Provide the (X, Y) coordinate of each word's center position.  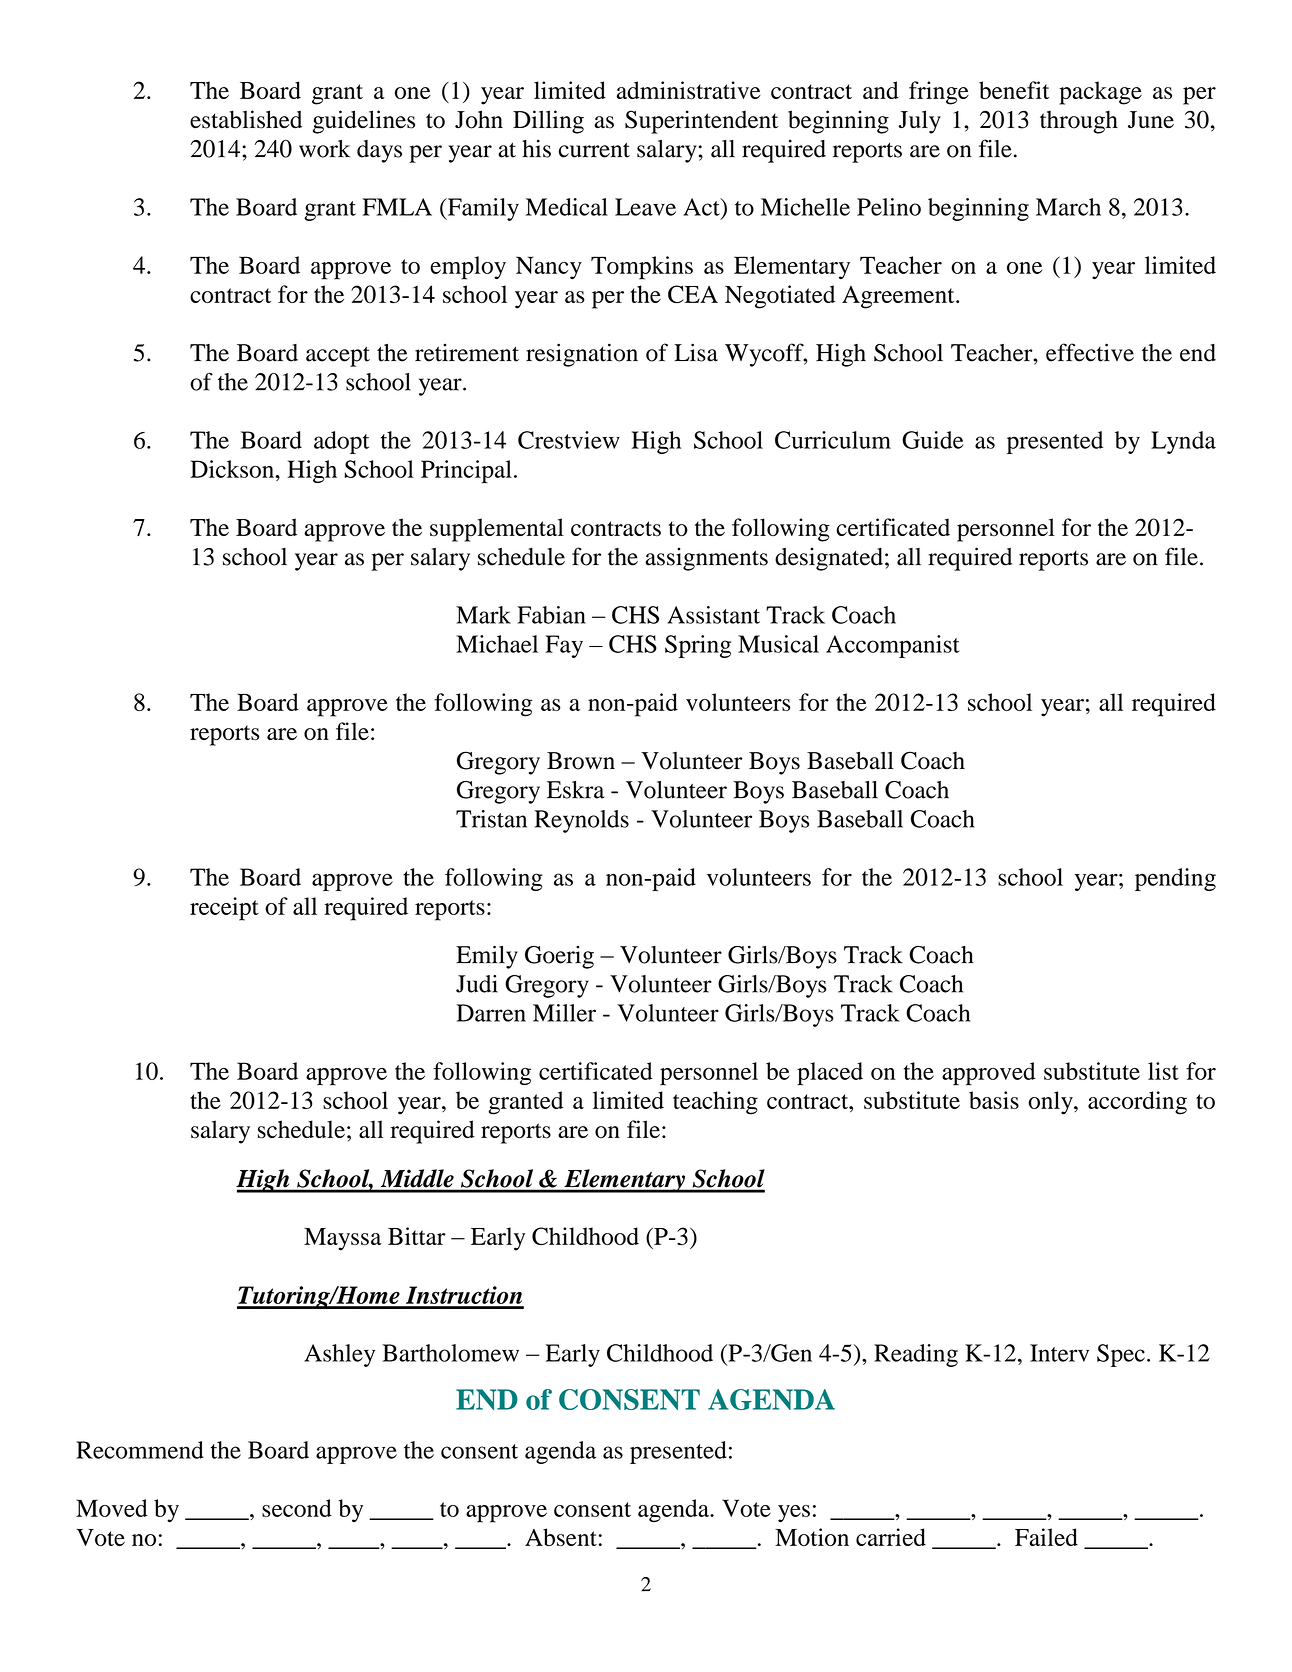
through (1079, 122)
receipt (224, 909)
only (1052, 1103)
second (297, 1508)
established (246, 119)
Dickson (233, 469)
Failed (1046, 1537)
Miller (564, 1013)
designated (829, 559)
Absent (561, 1537)
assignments (706, 559)
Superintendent (701, 122)
